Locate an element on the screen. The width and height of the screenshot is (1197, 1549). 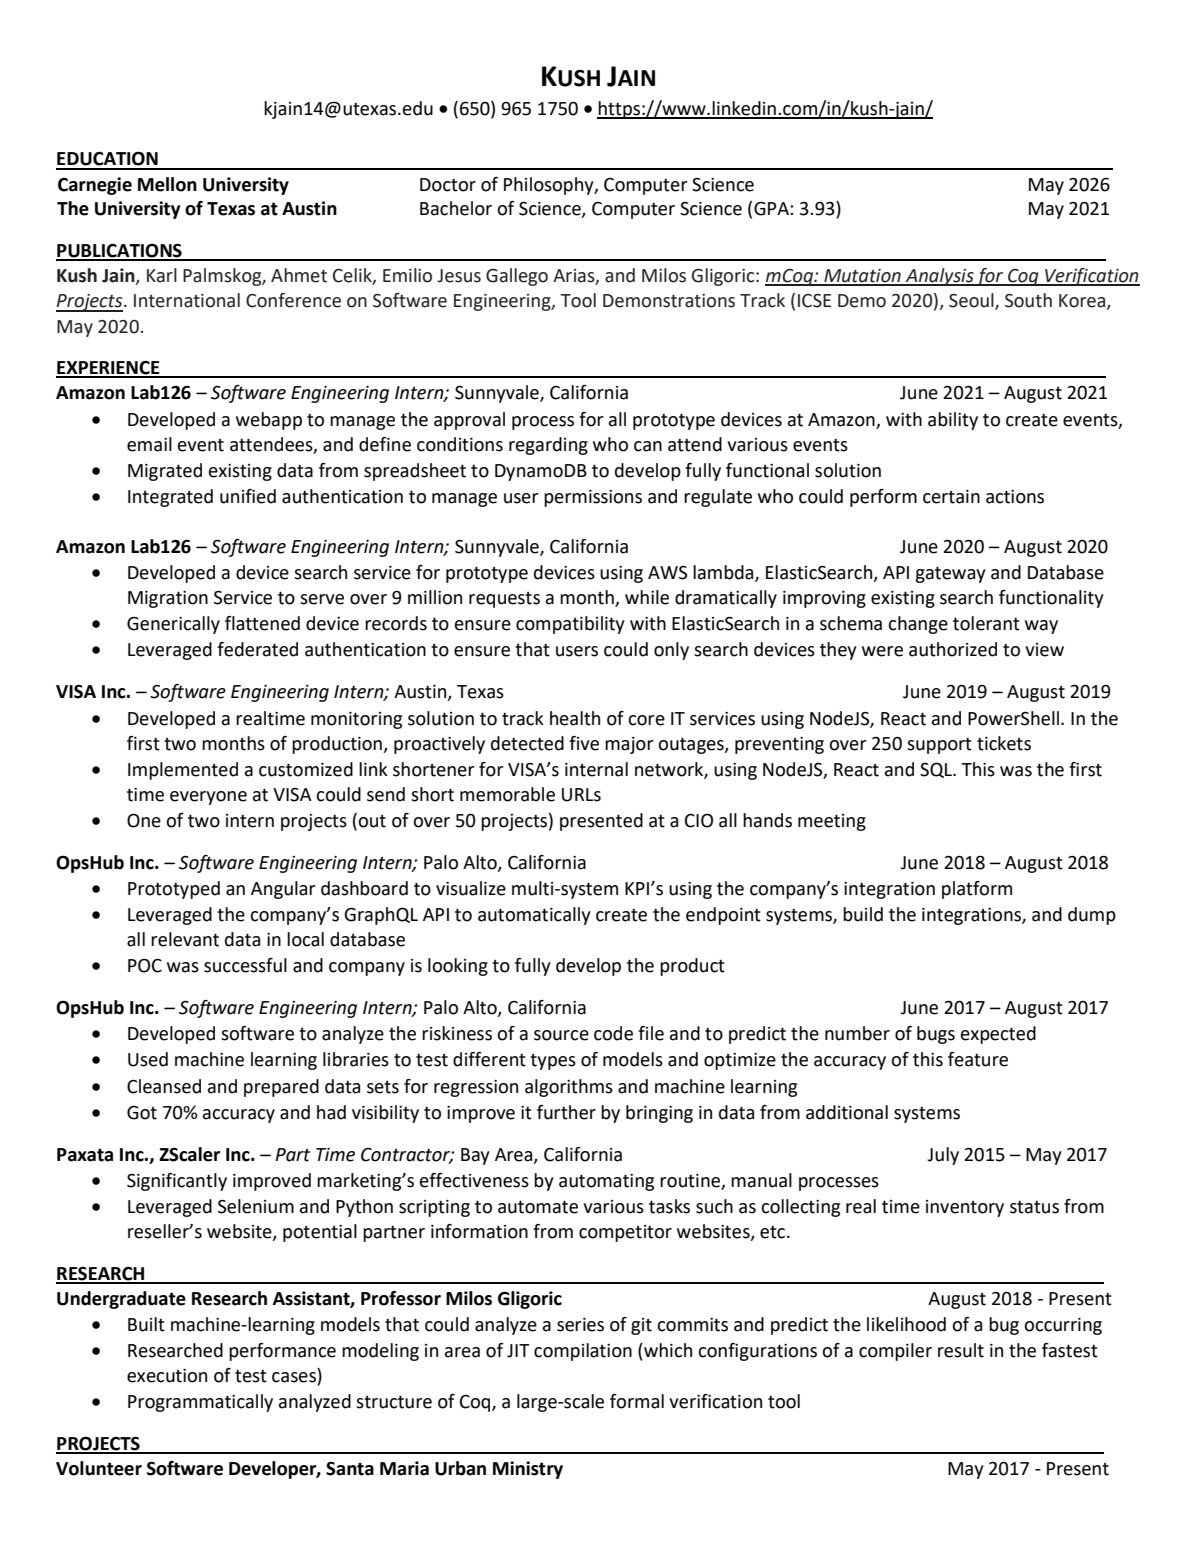
Analysis is located at coordinates (939, 277).
